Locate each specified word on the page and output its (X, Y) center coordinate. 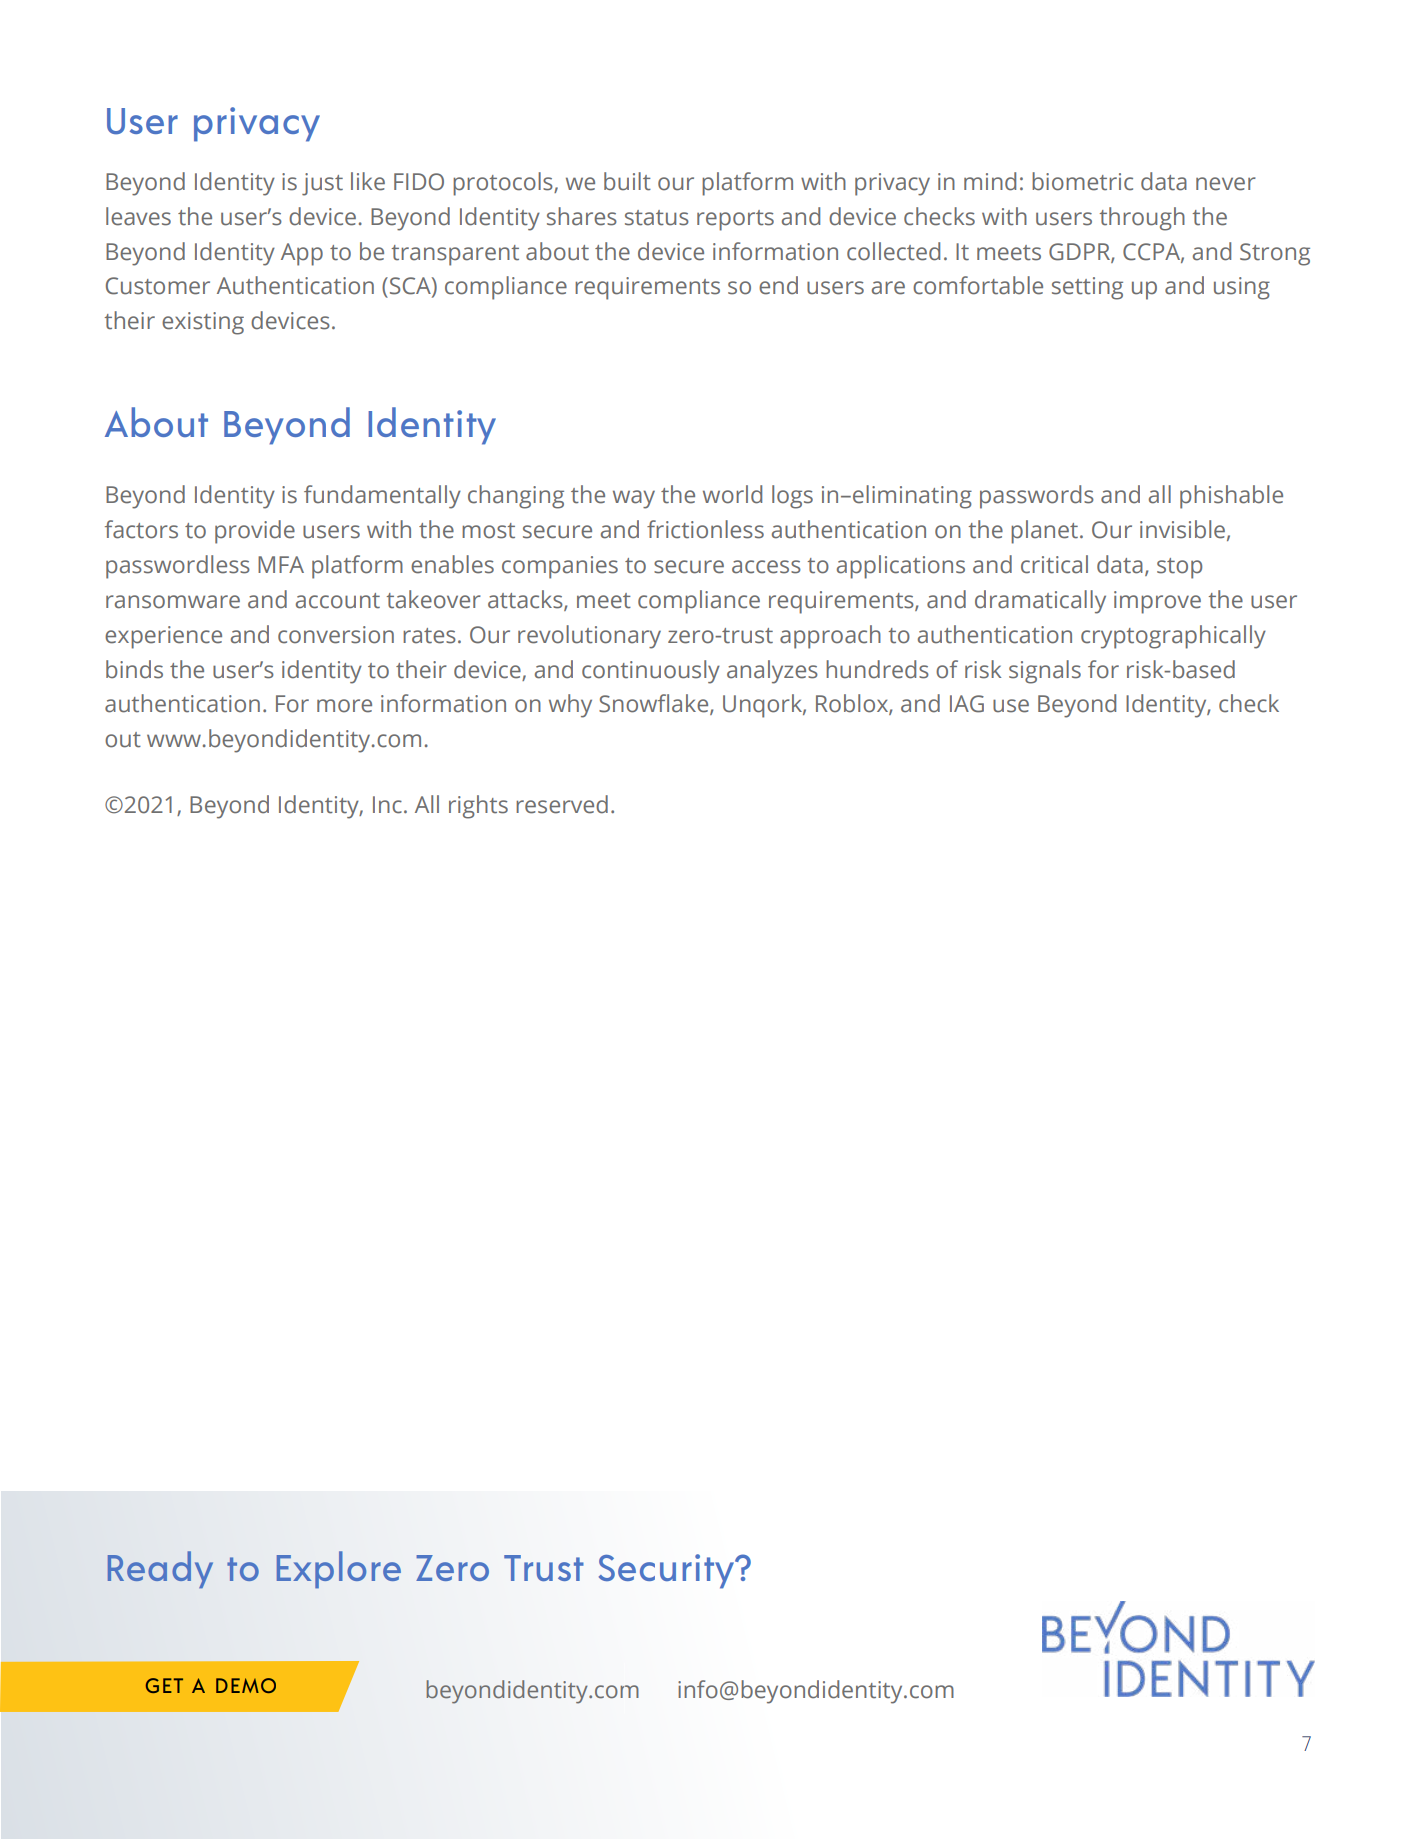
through (1142, 219)
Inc (387, 805)
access (766, 567)
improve (1157, 602)
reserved (562, 804)
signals (1045, 672)
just (322, 184)
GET (164, 1685)
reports (735, 220)
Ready (160, 1569)
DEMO (246, 1685)
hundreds (877, 669)
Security (668, 1571)
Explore (339, 1570)
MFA (281, 564)
